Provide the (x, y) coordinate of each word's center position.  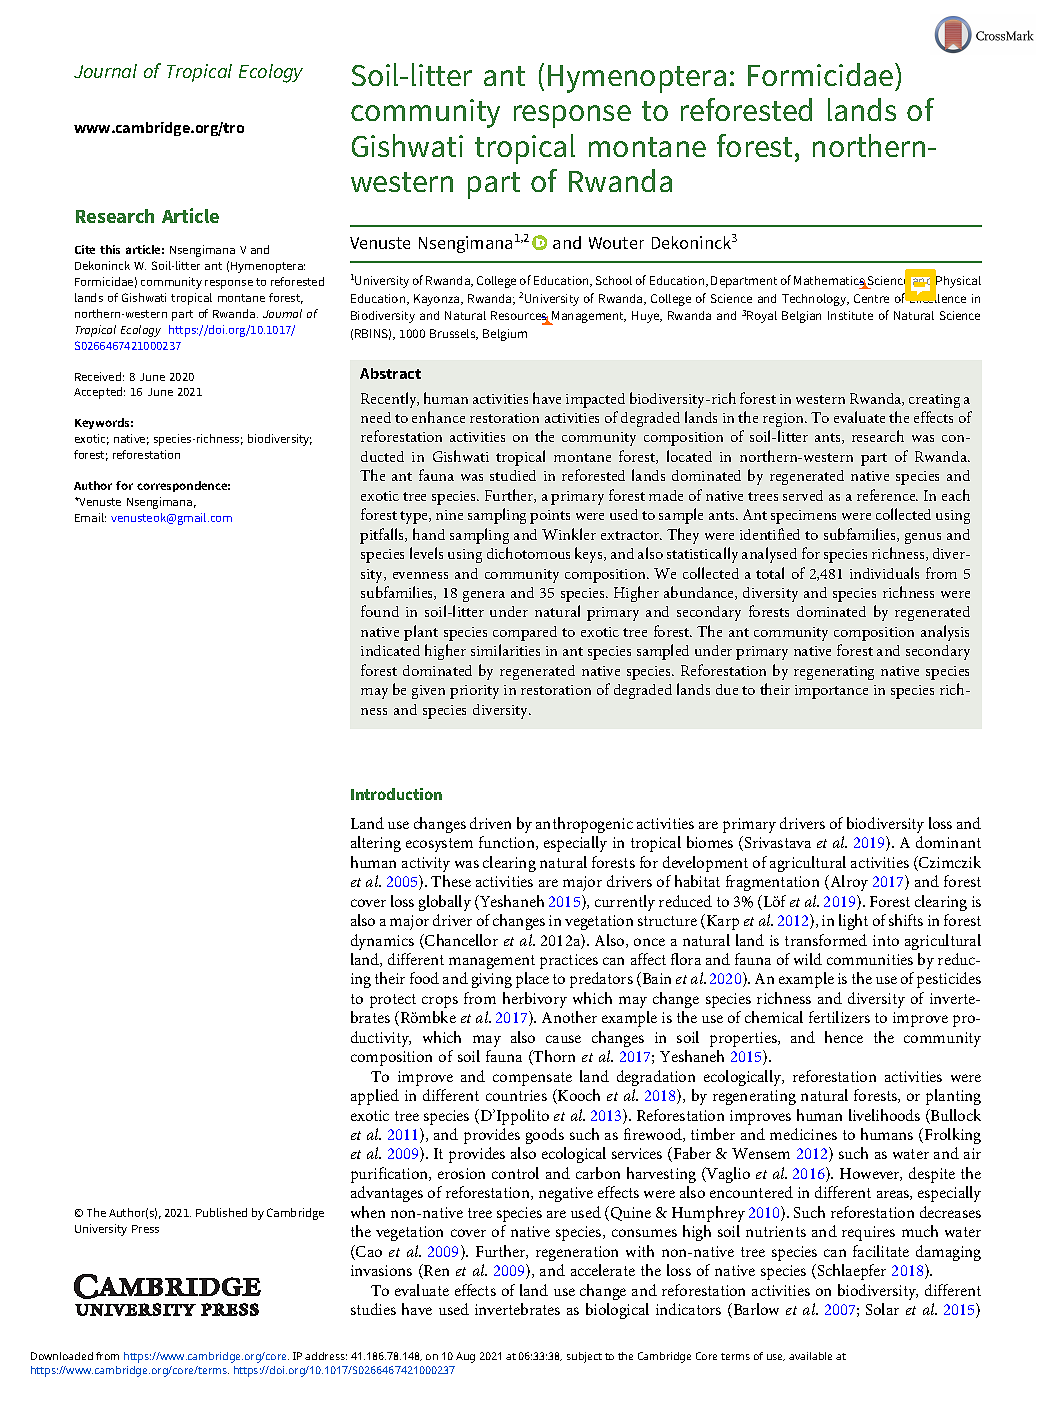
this (110, 249)
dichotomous (528, 553)
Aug (465, 1357)
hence (844, 1037)
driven (490, 823)
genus (923, 538)
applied (375, 1097)
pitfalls (383, 536)
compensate (532, 1079)
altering (376, 844)
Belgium (505, 335)
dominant (948, 842)
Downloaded (62, 1356)
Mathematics (830, 282)
